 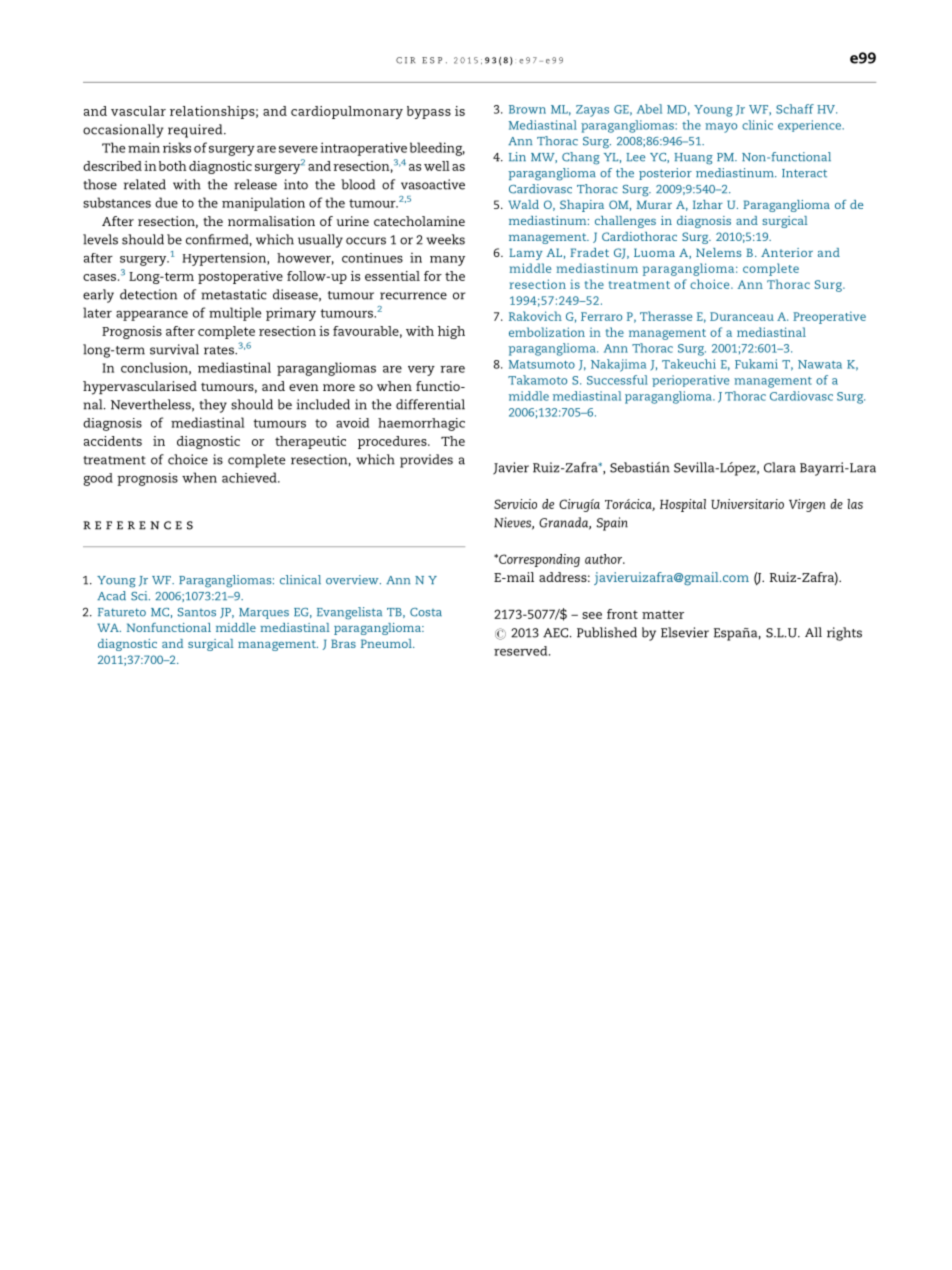 I want to click on required, so click(x=196, y=131).
